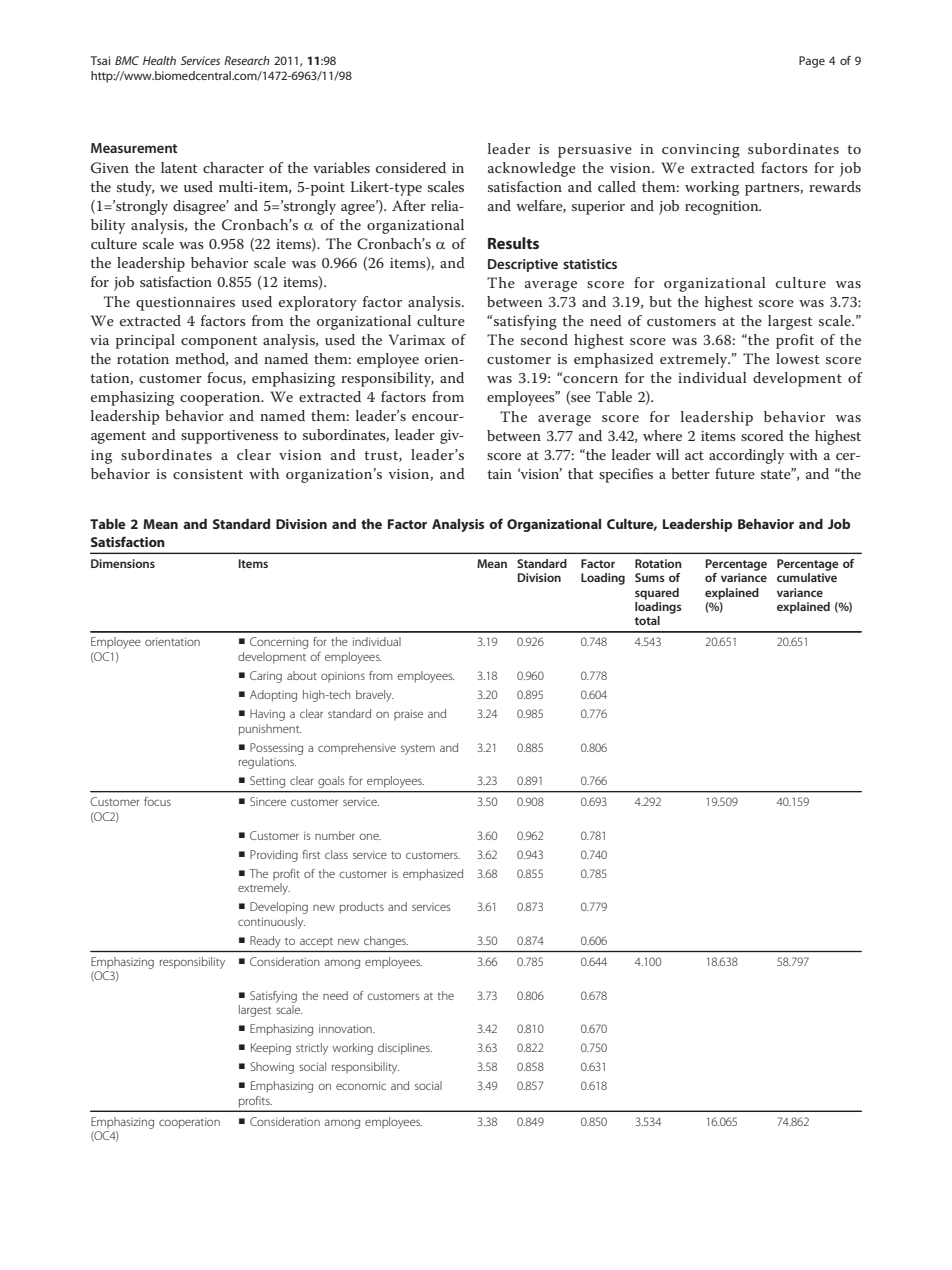  What do you see at coordinates (812, 62) in the screenshot?
I see `Page` at bounding box center [812, 62].
